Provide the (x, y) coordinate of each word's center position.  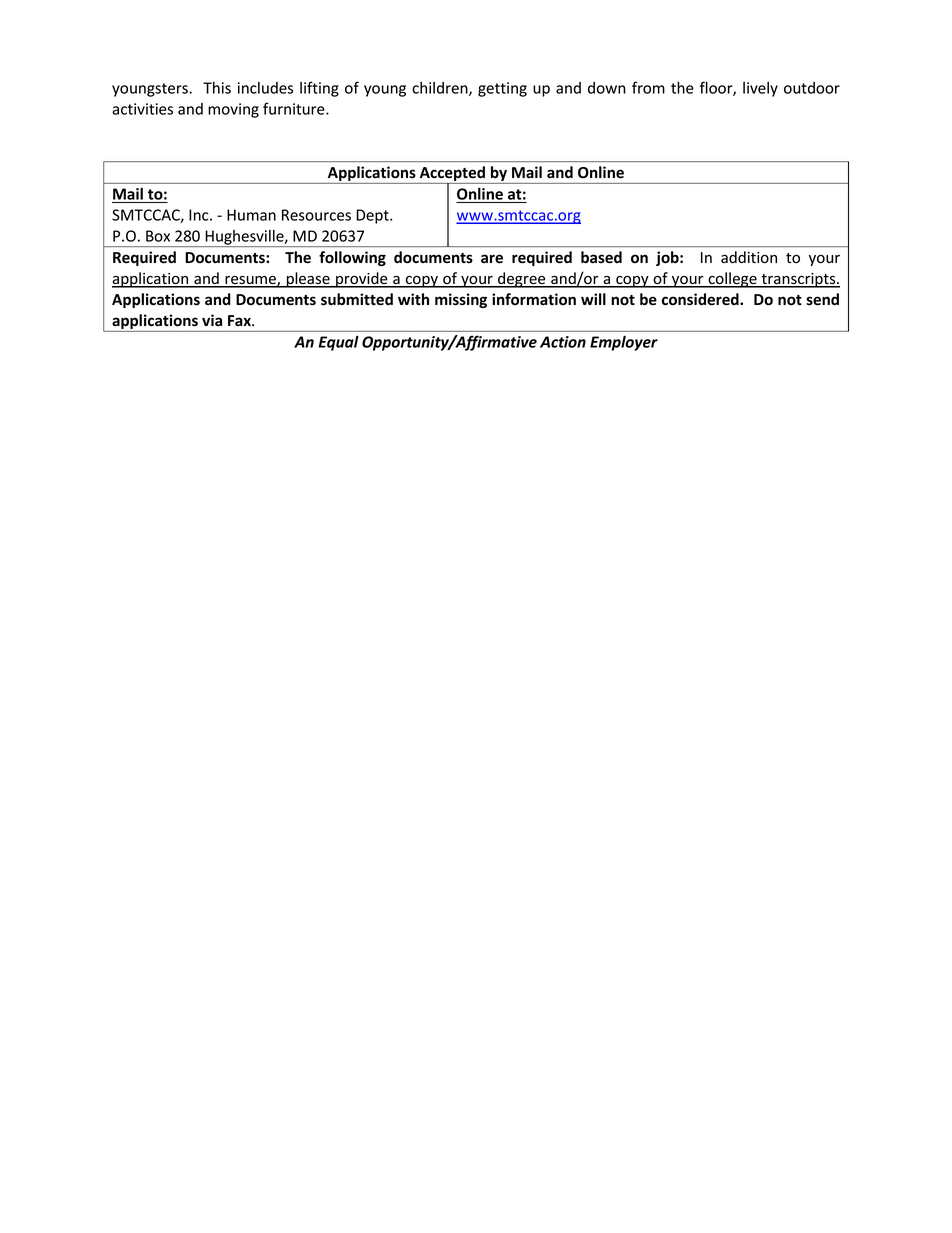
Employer (624, 343)
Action (563, 342)
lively (760, 89)
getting (502, 89)
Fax (240, 320)
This (217, 88)
